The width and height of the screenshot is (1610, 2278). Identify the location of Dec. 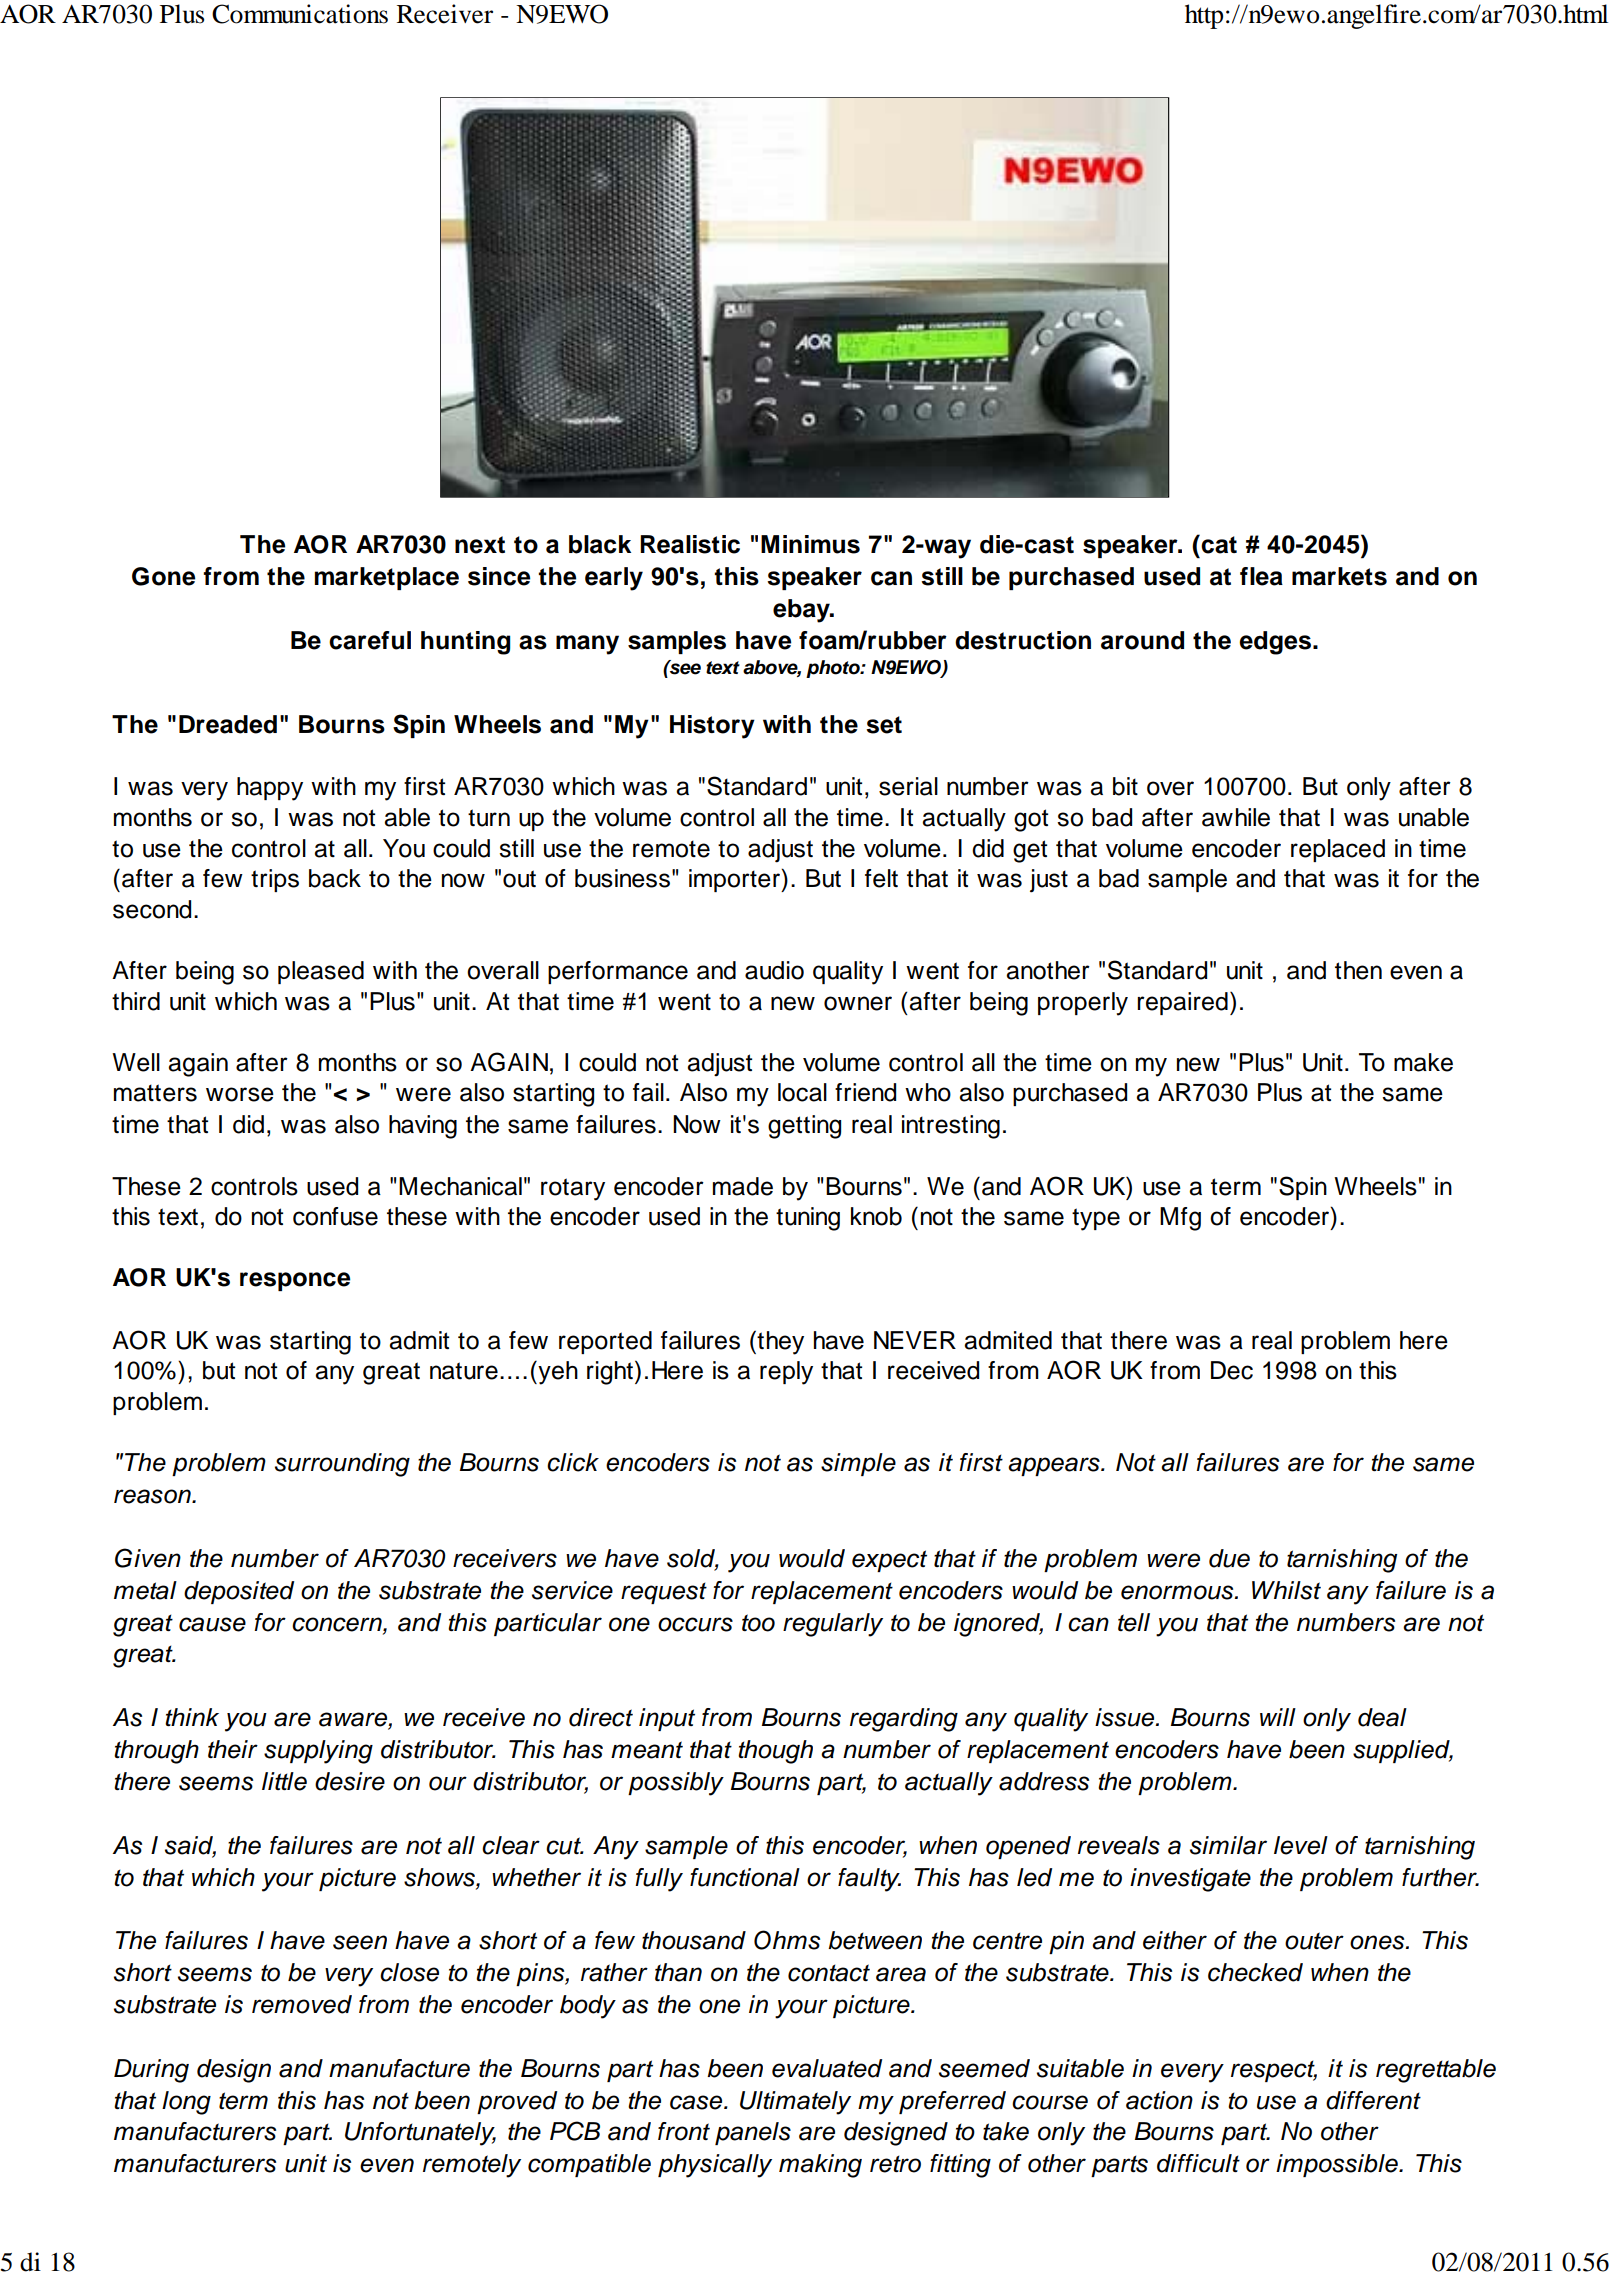
(1232, 1370).
